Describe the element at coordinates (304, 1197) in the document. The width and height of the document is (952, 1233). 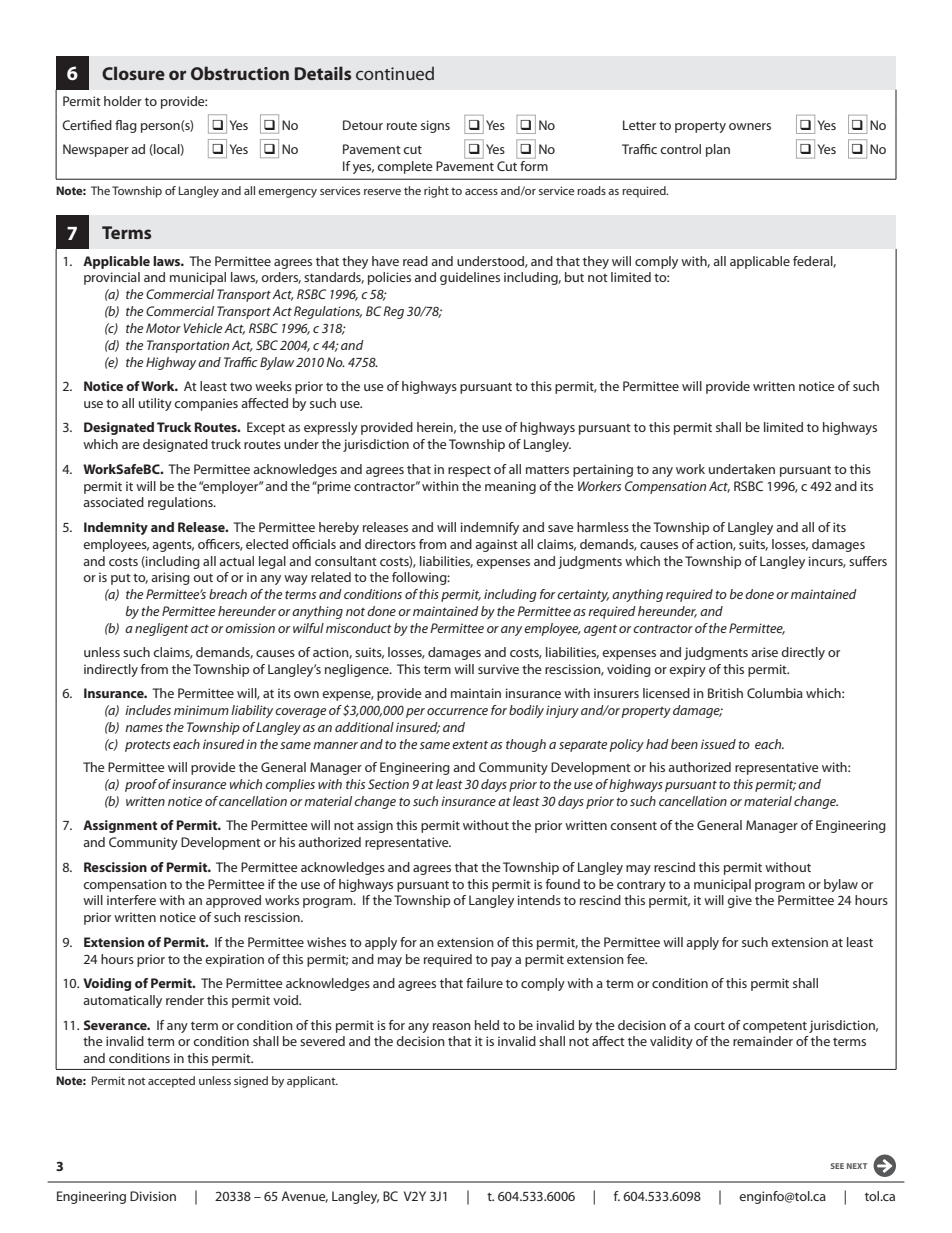
I see `Avenue` at that location.
